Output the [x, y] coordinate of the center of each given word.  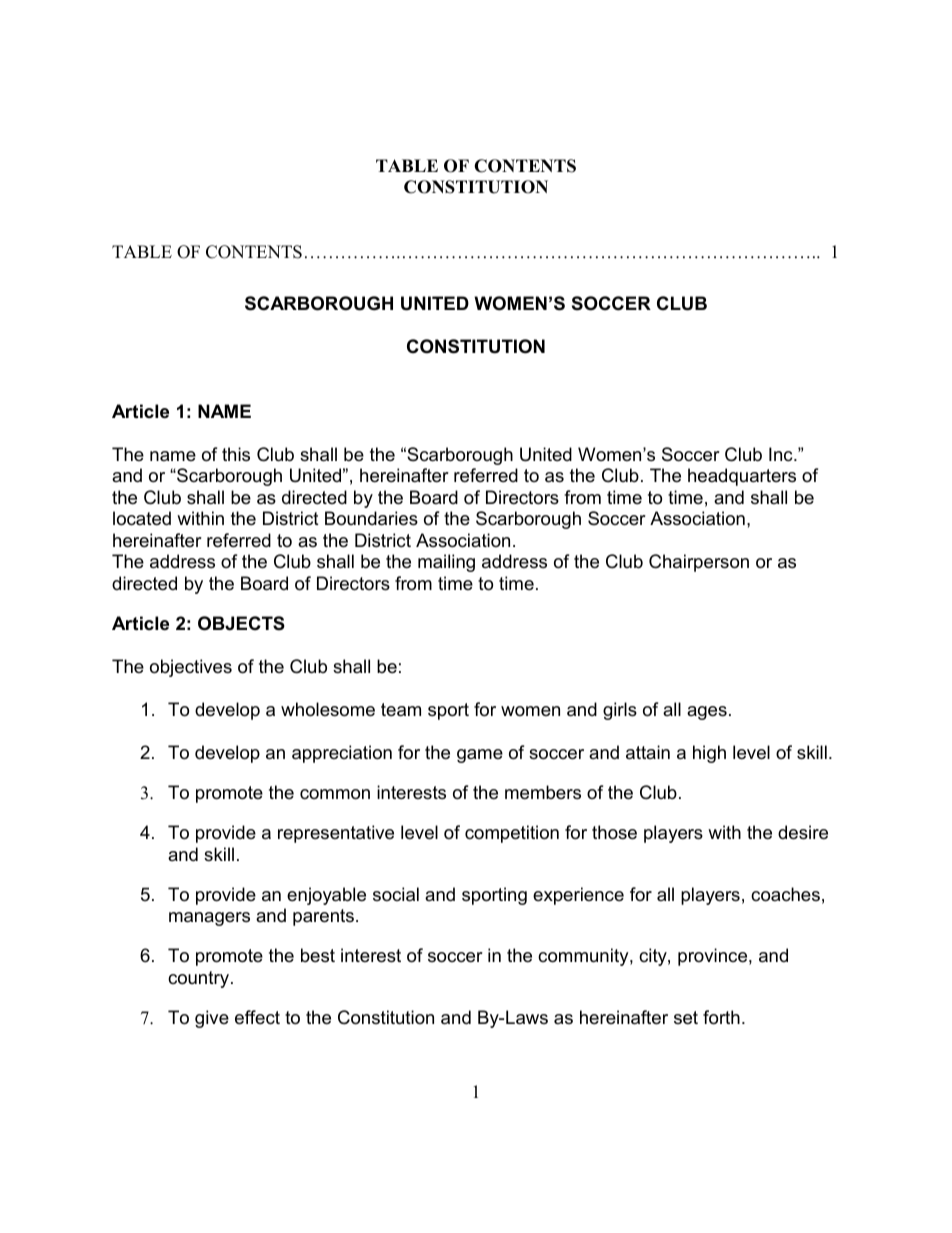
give [212, 1019]
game [480, 756]
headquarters [742, 477]
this [236, 454]
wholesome [328, 709]
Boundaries [371, 518]
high [709, 754]
